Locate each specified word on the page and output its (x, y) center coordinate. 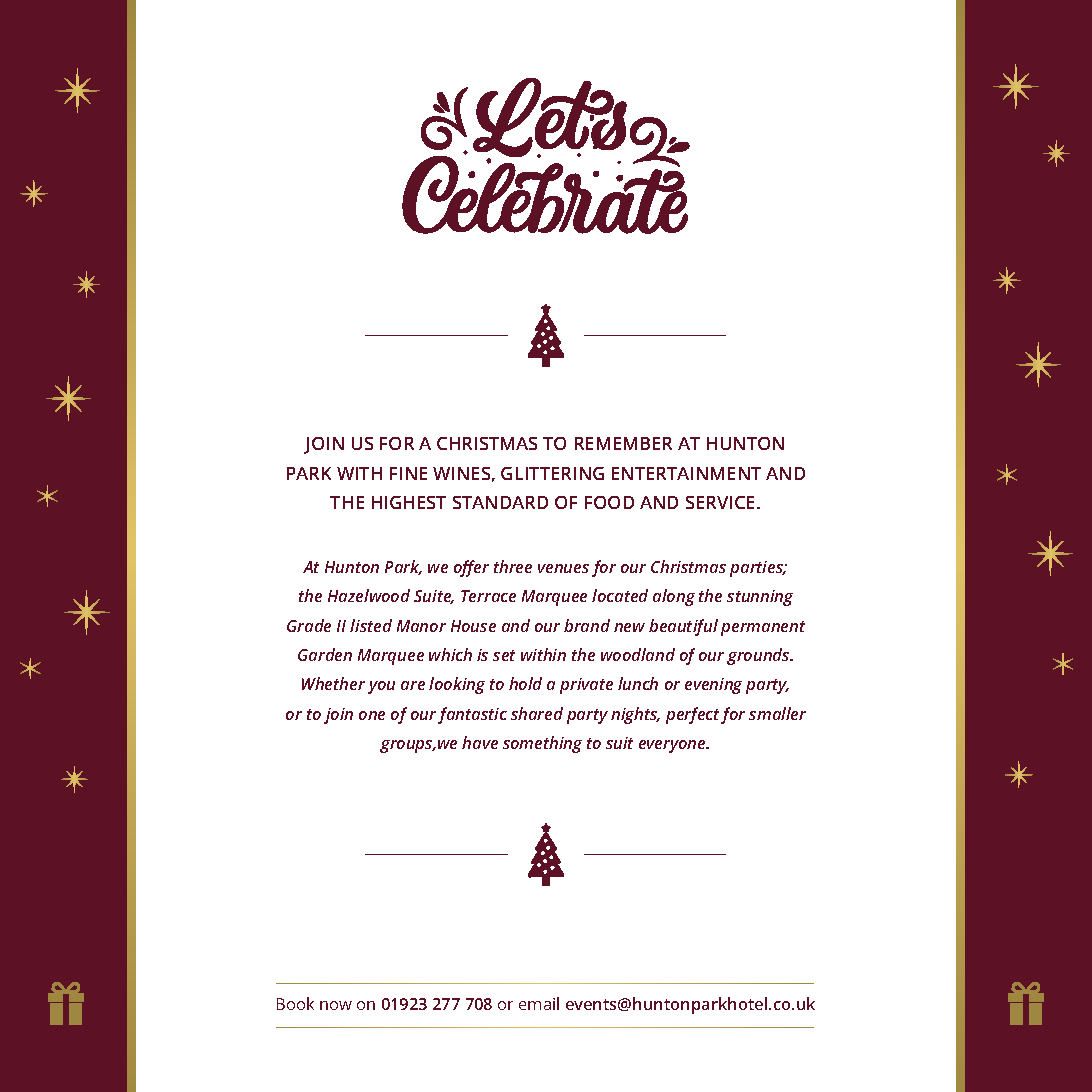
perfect (692, 715)
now (336, 1005)
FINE (408, 473)
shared (537, 713)
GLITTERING (552, 473)
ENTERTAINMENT (686, 473)
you (381, 687)
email (539, 1003)
